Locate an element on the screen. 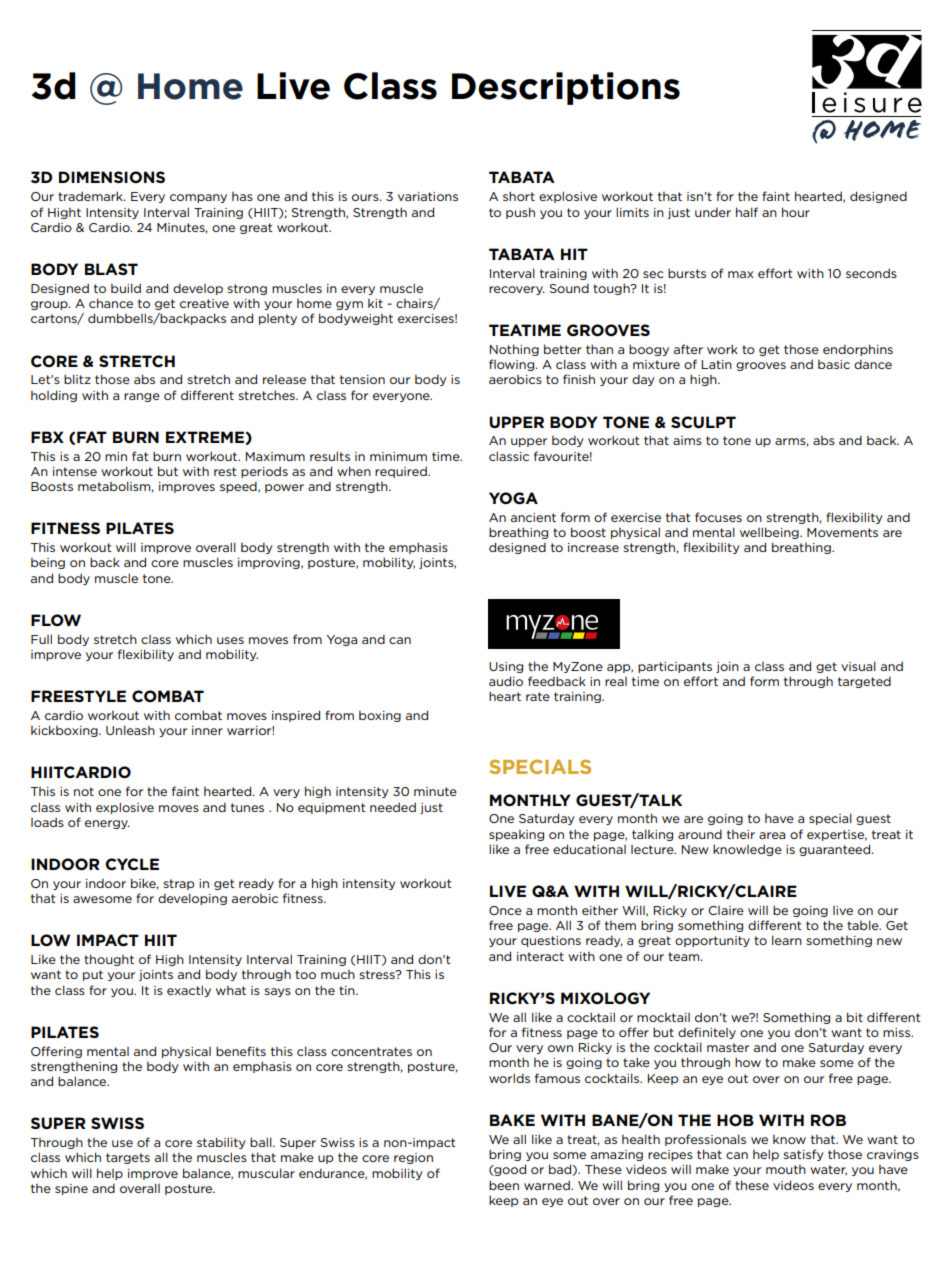 This screenshot has width=952, height=1279. ancient is located at coordinates (533, 517).
